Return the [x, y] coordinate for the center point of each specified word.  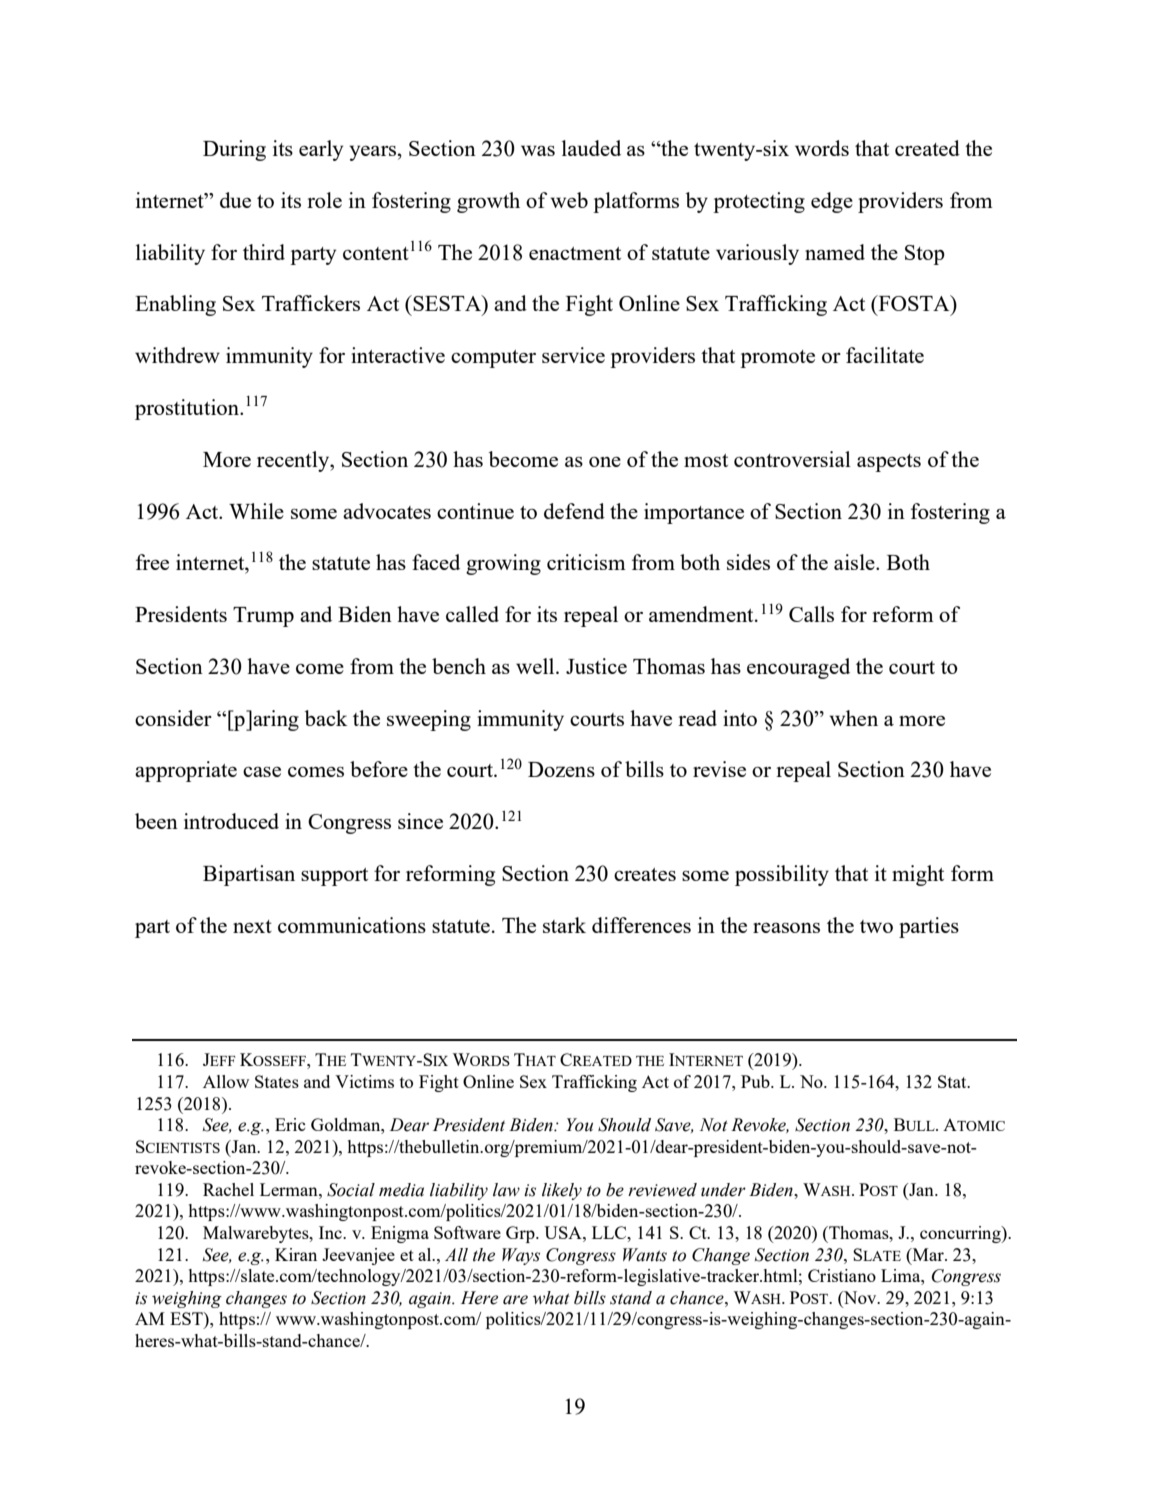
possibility [782, 875]
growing [503, 564]
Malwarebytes [257, 1234]
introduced [231, 821]
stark [564, 925]
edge [832, 202]
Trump [263, 617]
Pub [756, 1081]
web [569, 200]
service [573, 355]
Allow [226, 1081]
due [235, 200]
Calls [811, 614]
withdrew [177, 355]
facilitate [885, 355]
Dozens [561, 769]
